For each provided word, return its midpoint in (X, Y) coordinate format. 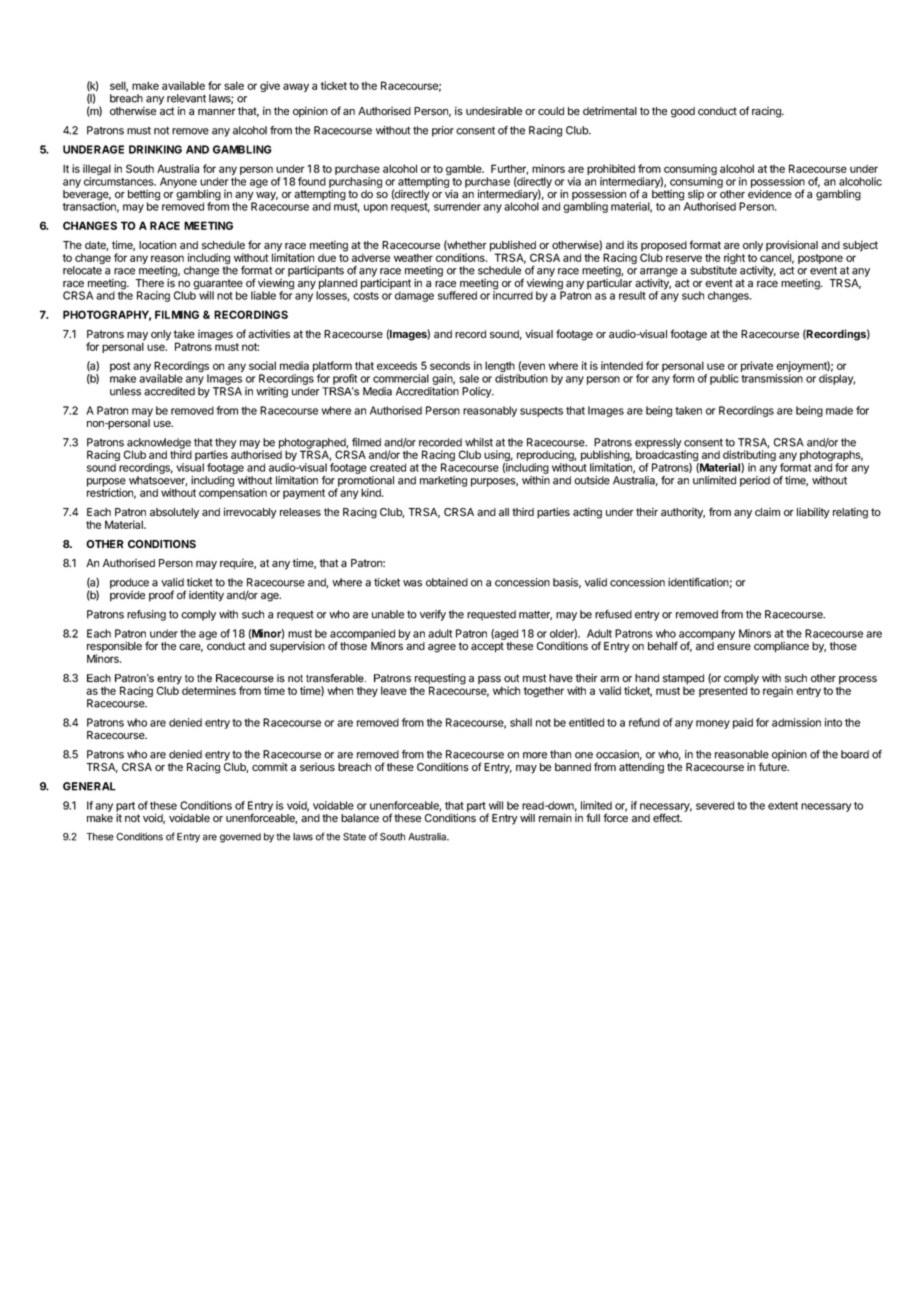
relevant (186, 98)
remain (555, 818)
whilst (479, 442)
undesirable (494, 111)
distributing (749, 457)
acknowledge (158, 444)
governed (240, 838)
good (683, 112)
